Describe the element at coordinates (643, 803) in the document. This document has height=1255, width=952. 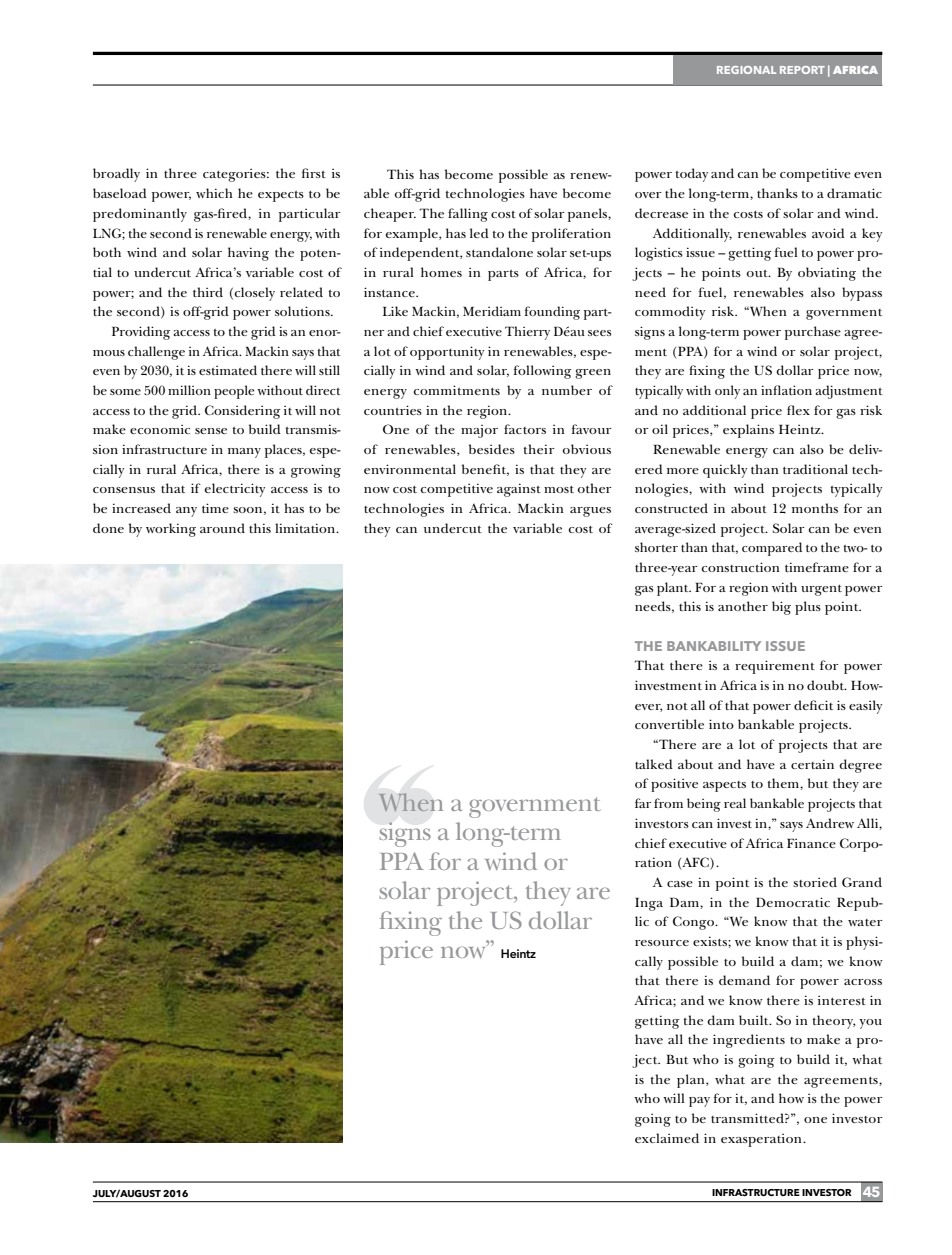
I see `far` at that location.
